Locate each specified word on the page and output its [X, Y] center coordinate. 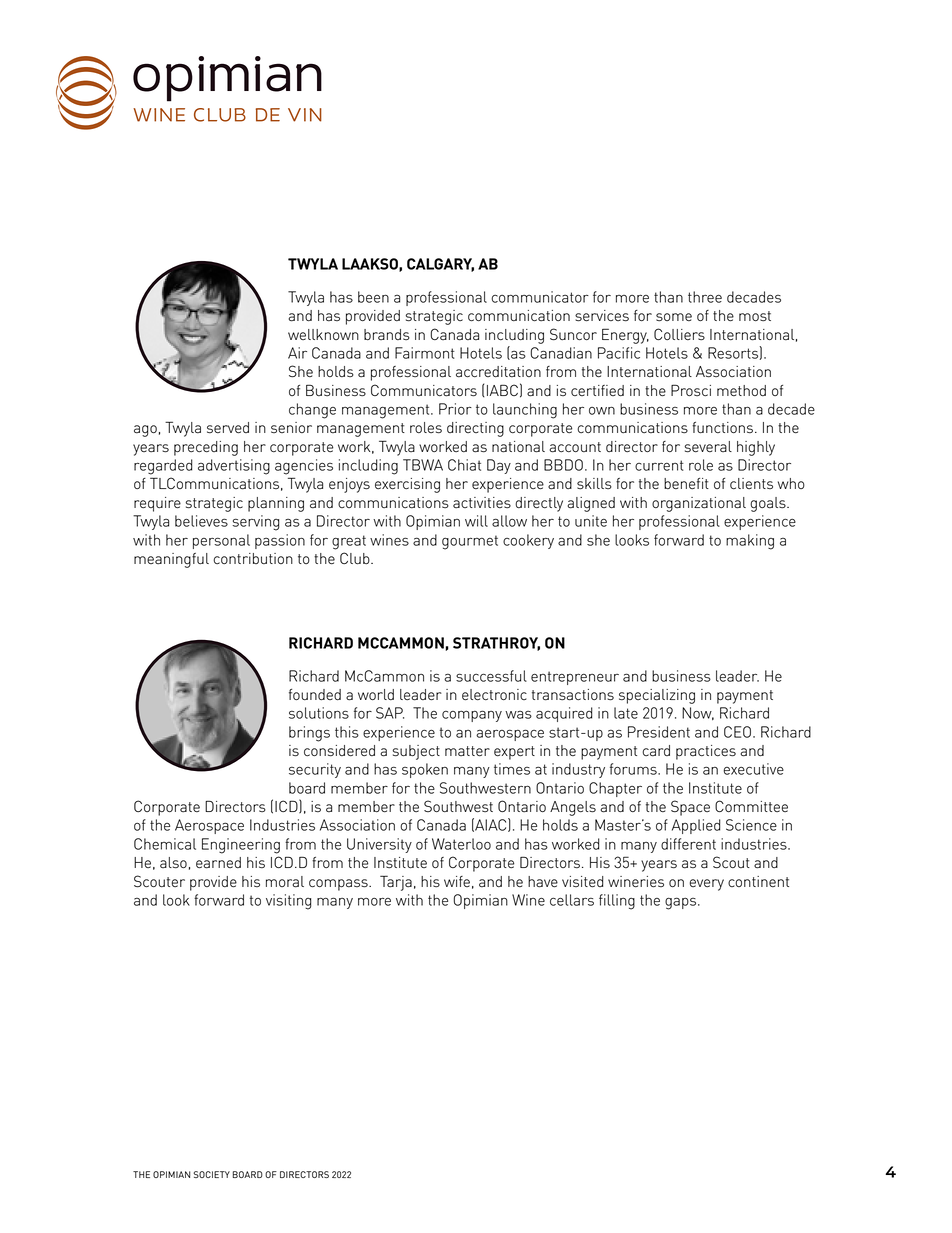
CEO [737, 732]
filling [617, 902]
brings [309, 734]
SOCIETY [212, 1174]
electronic [494, 695]
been [373, 297]
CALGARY [440, 265]
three [705, 297]
